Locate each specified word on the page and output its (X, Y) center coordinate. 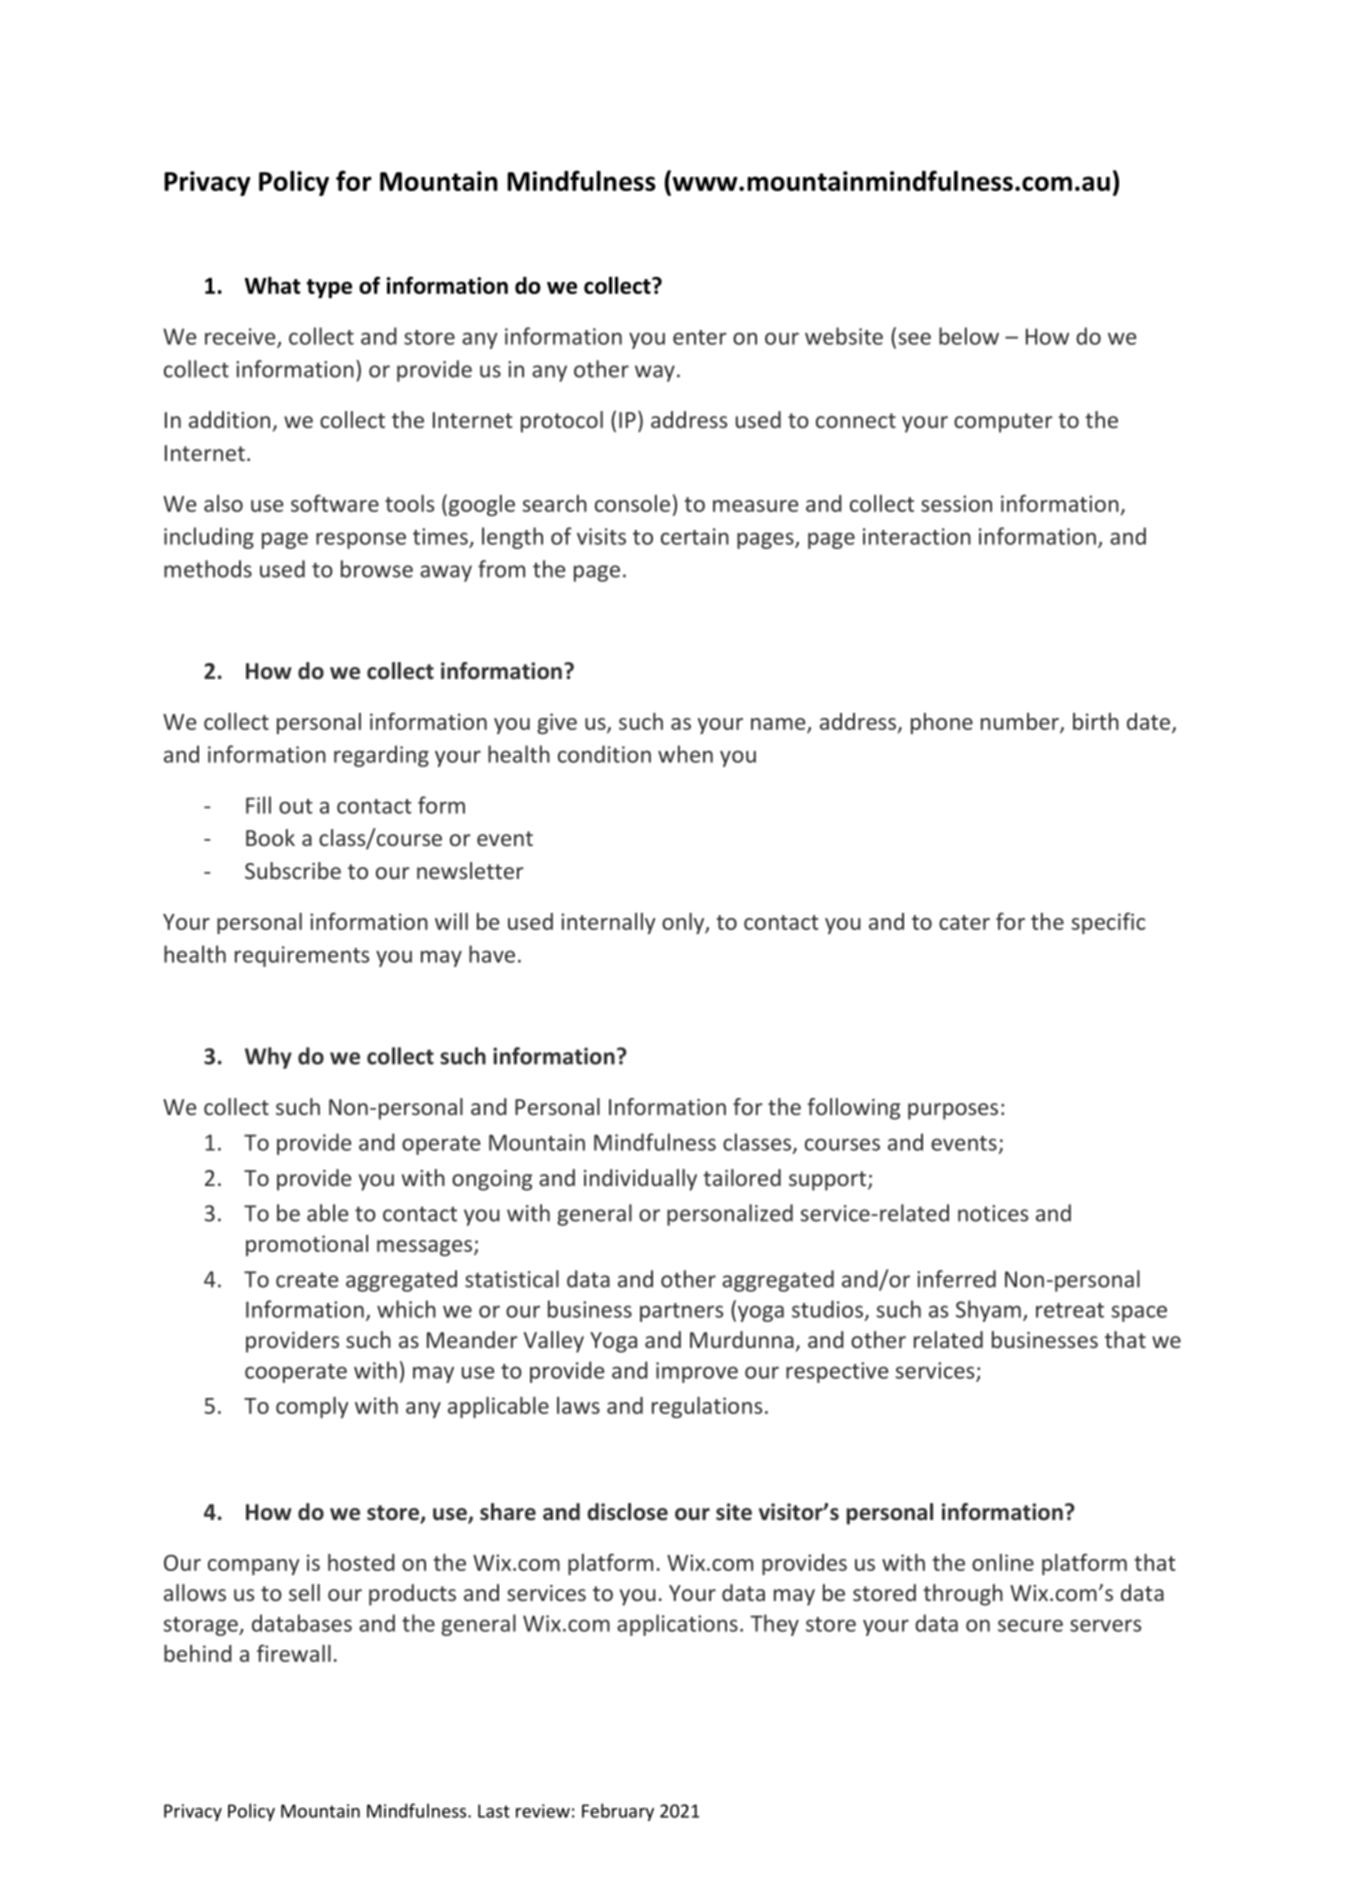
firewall (294, 1653)
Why (268, 1058)
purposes (953, 1111)
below (969, 336)
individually (640, 1180)
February (618, 1812)
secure (1030, 1625)
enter (700, 337)
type (329, 288)
